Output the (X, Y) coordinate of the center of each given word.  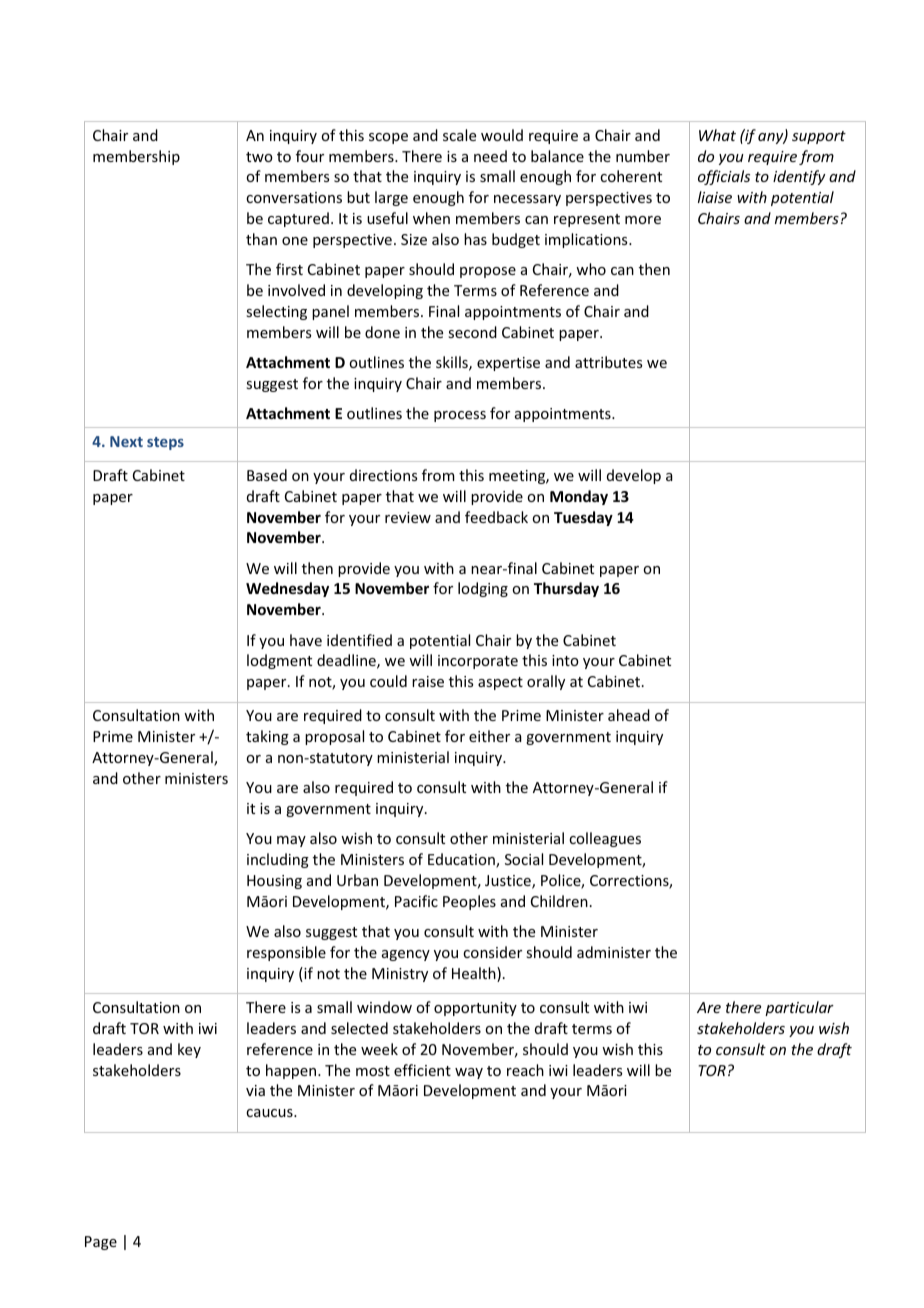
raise (428, 681)
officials (724, 177)
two (259, 157)
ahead (629, 715)
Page (101, 1243)
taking (267, 737)
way (469, 1073)
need (490, 156)
